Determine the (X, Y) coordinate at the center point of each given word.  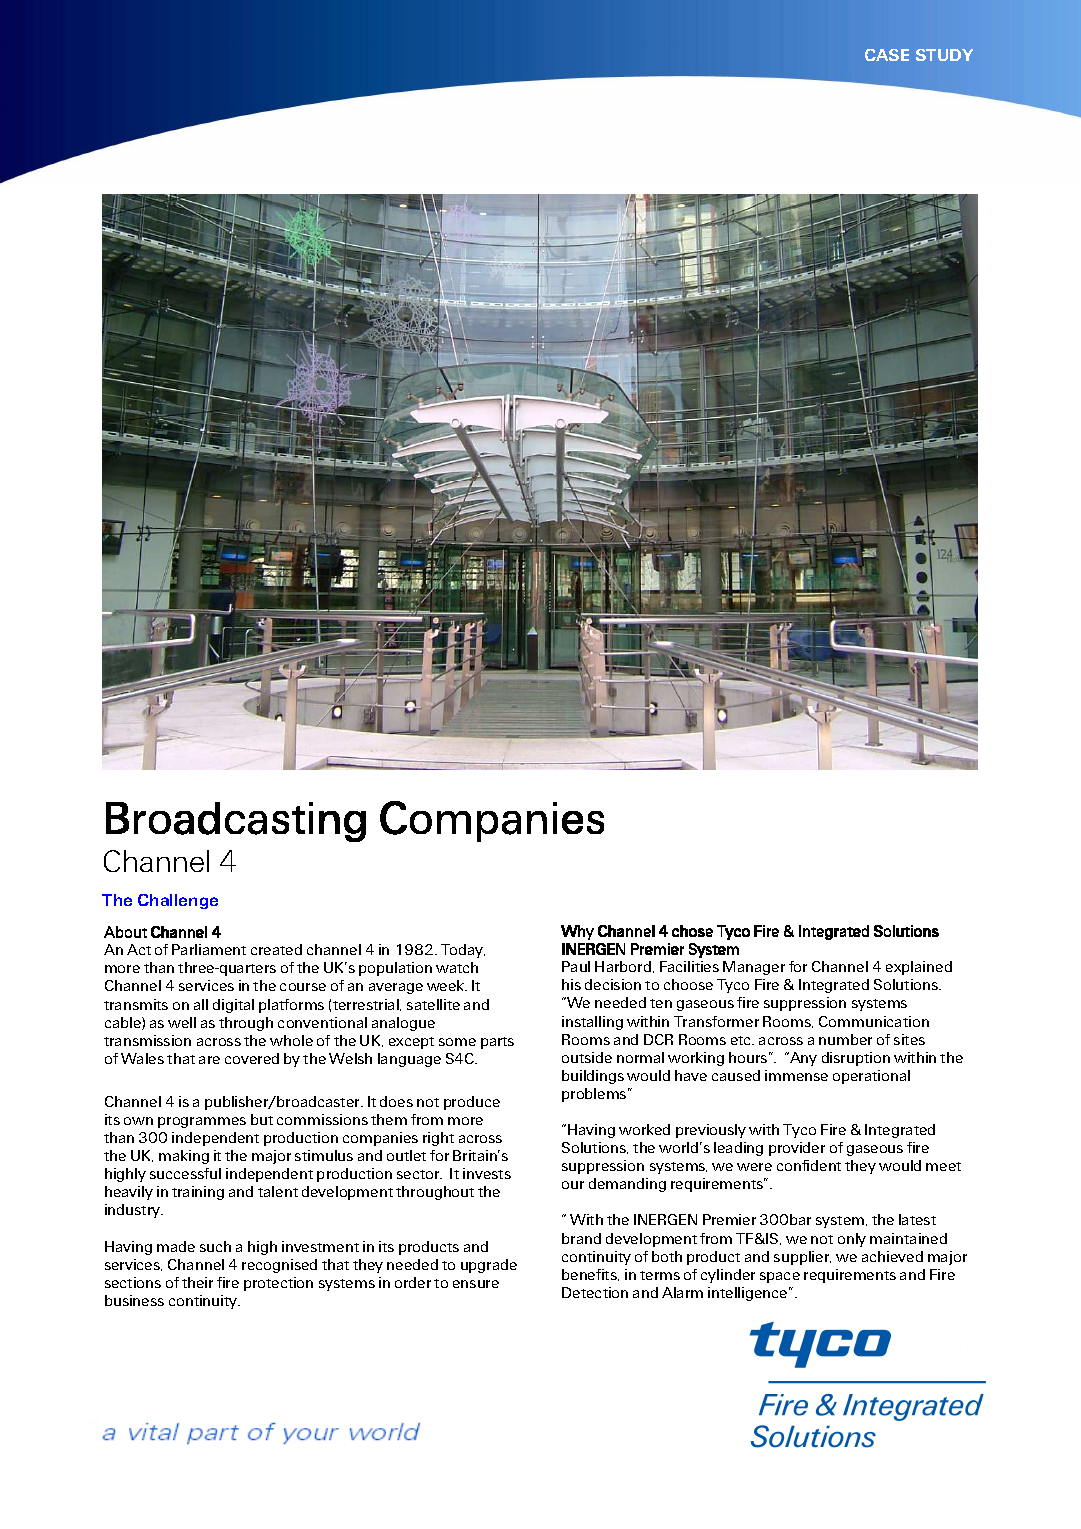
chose (692, 931)
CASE (887, 55)
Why (577, 932)
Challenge (178, 901)
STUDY (944, 55)
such (215, 1246)
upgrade (489, 1266)
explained (919, 968)
